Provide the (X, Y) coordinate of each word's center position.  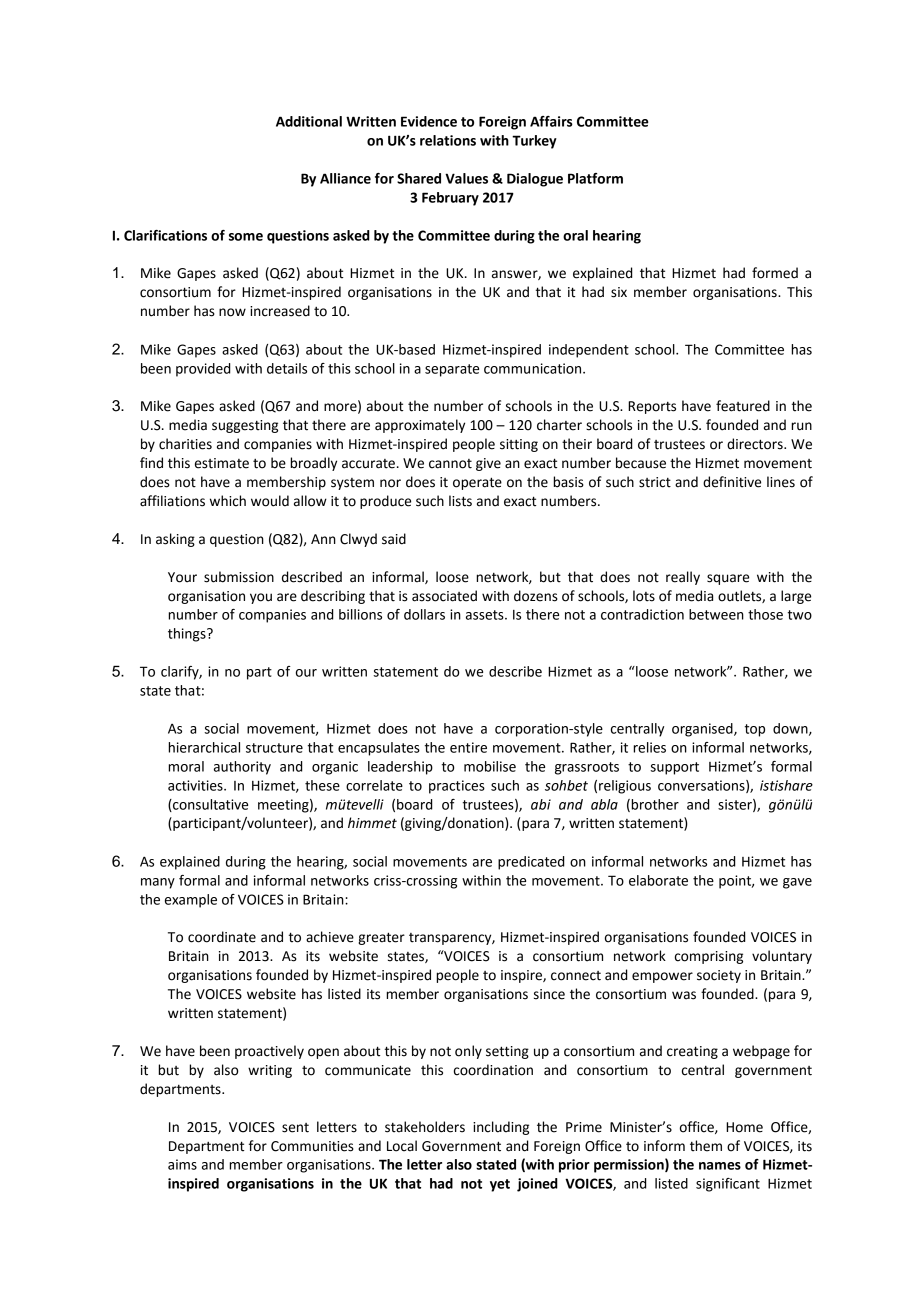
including (501, 1128)
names (720, 1166)
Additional (309, 121)
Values (466, 178)
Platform (595, 178)
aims (182, 1164)
